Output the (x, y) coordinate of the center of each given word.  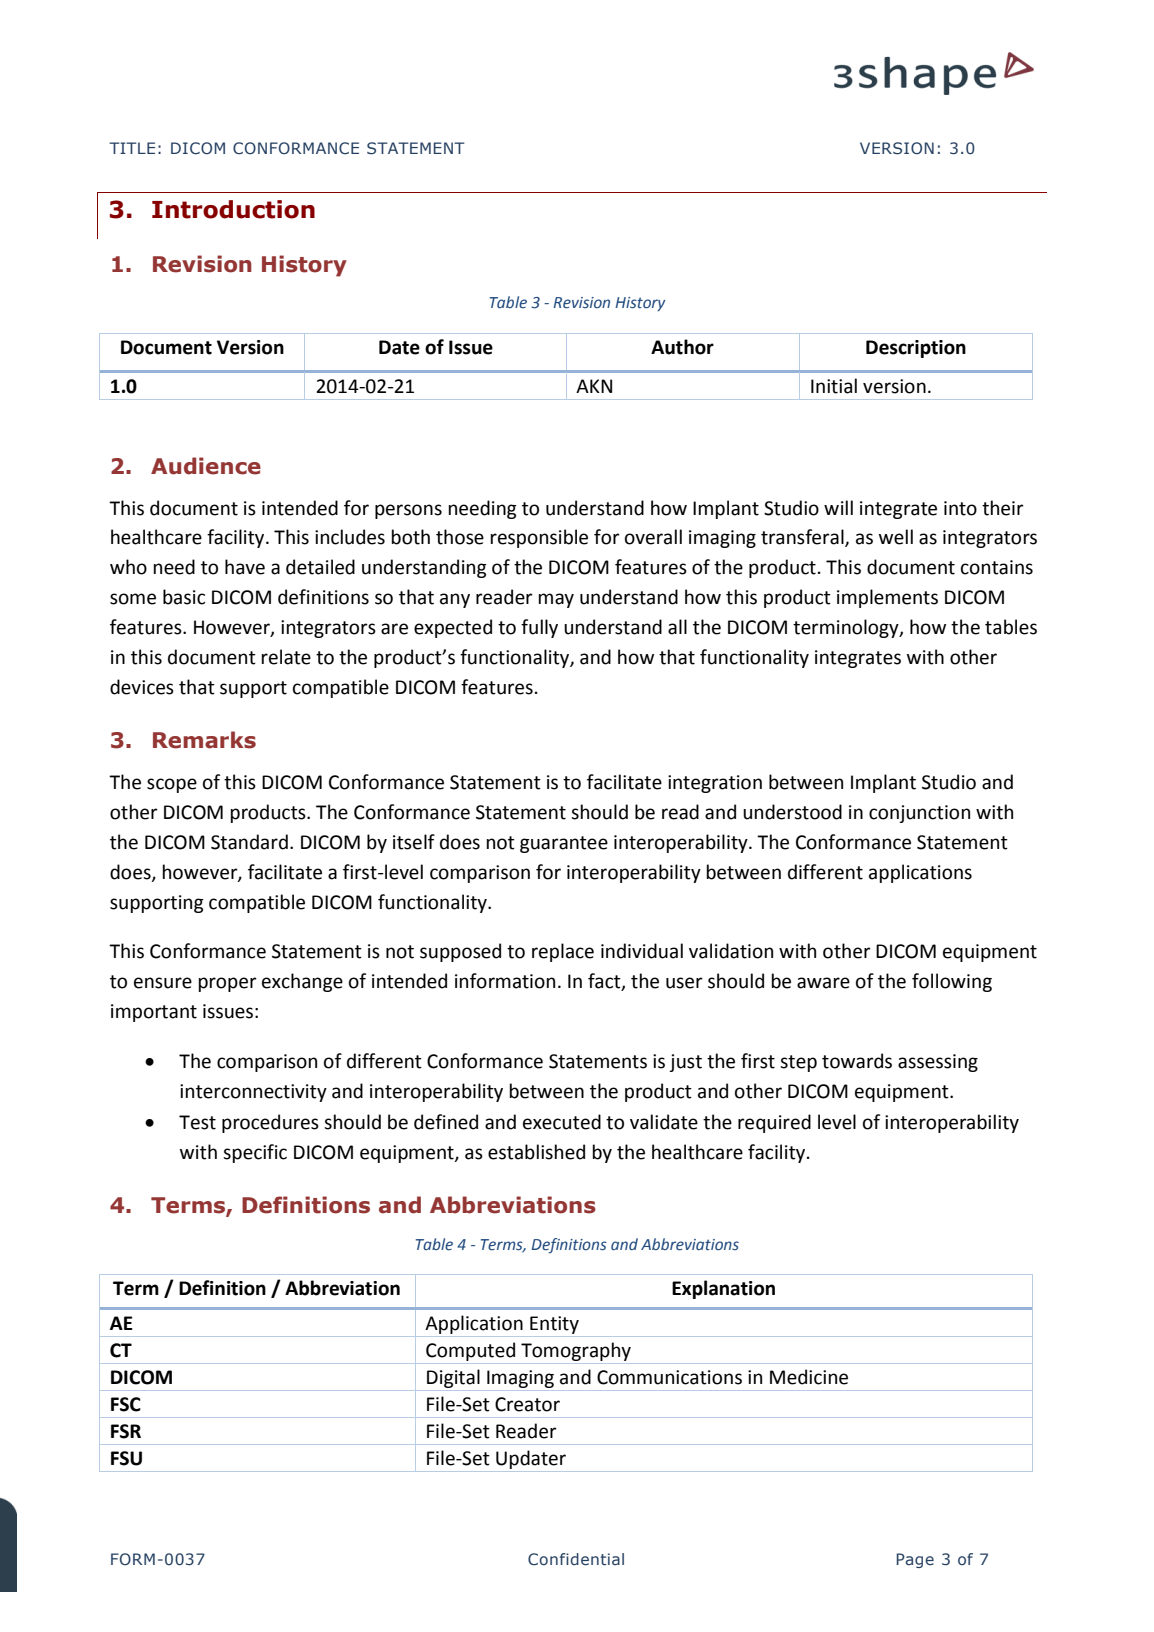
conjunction (919, 814)
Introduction (233, 209)
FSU (126, 1458)
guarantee (564, 844)
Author (682, 347)
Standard (249, 842)
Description (916, 349)
